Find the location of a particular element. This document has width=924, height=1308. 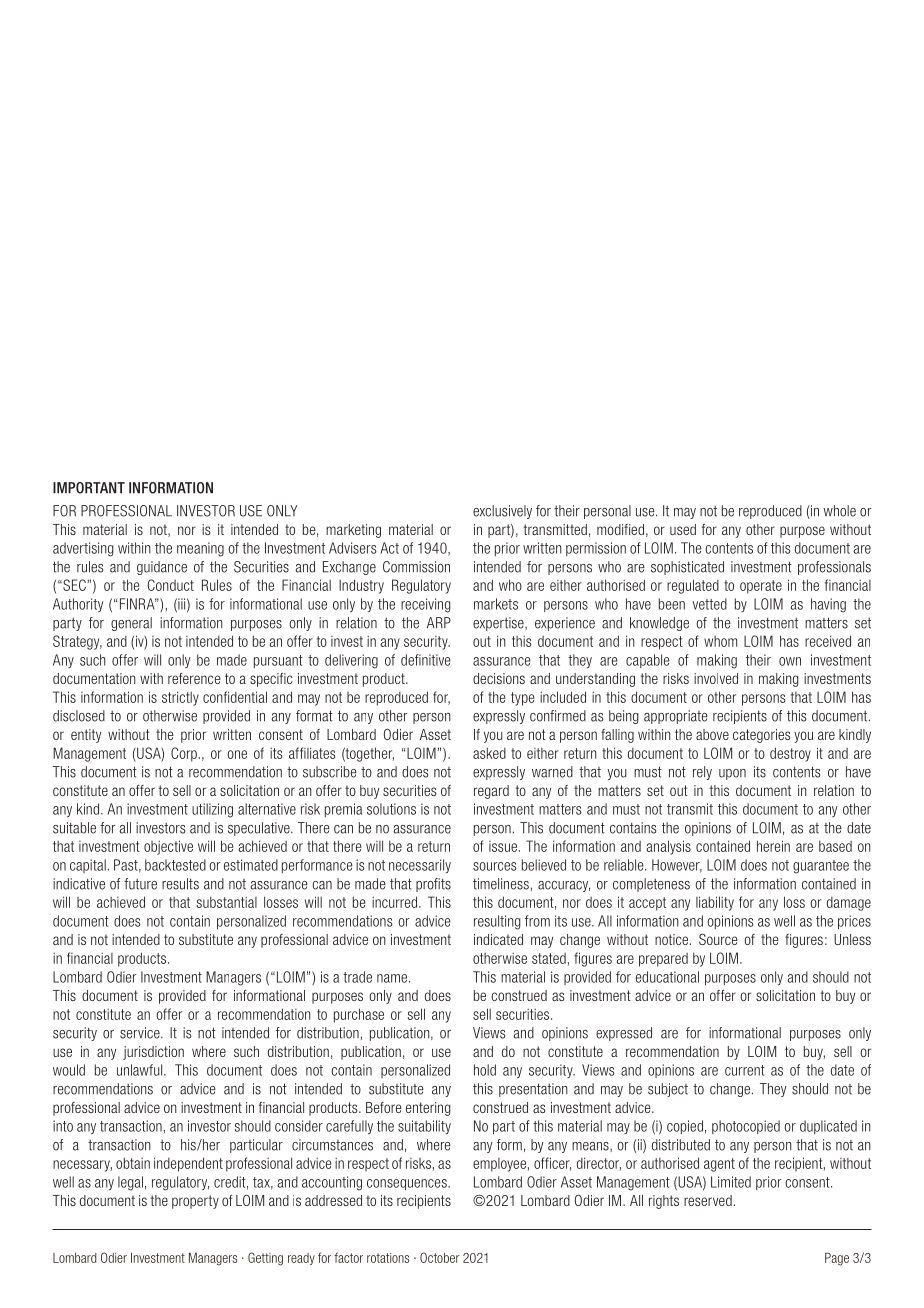

own is located at coordinates (790, 661).
